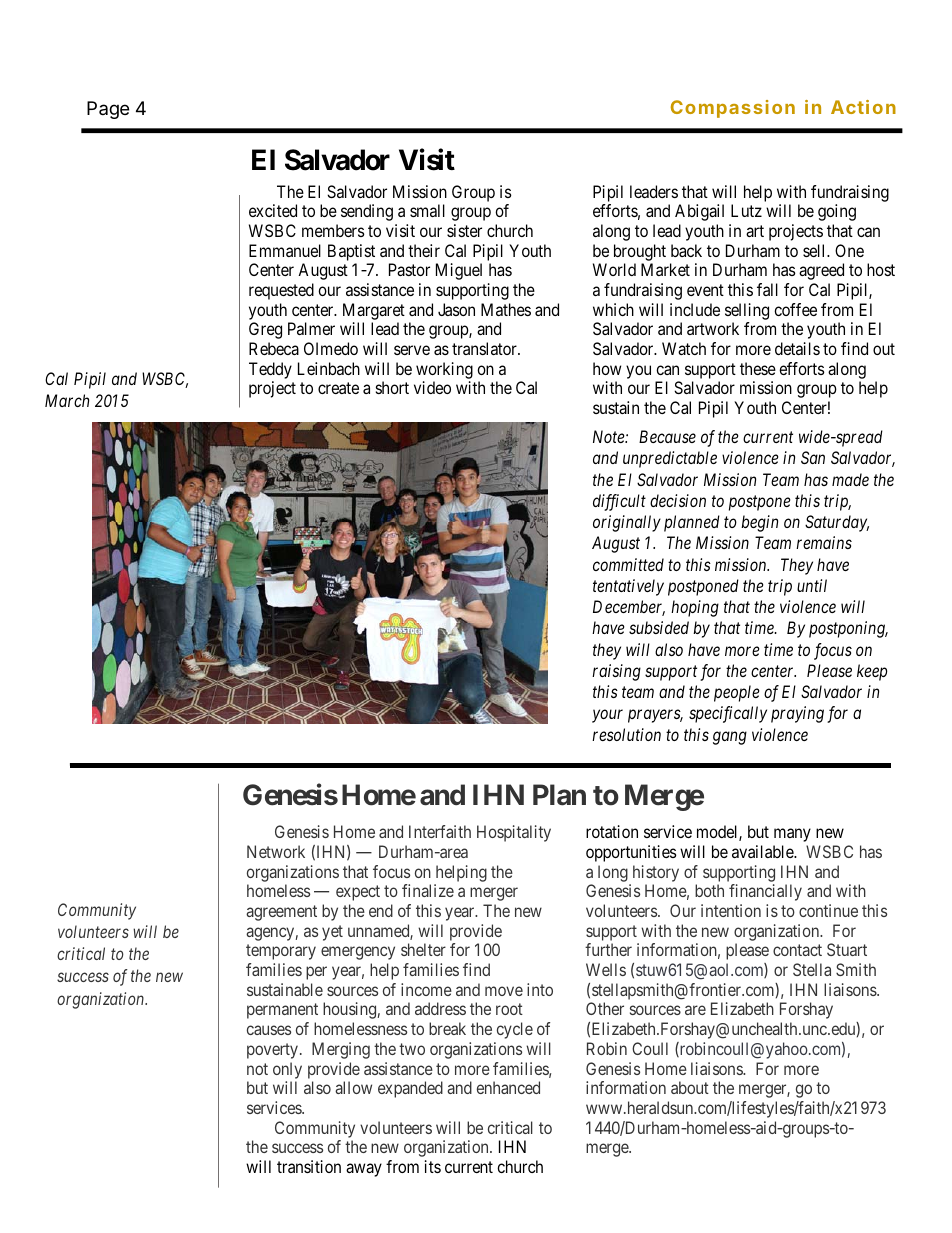 This image has width=952, height=1233. What do you see at coordinates (108, 110) in the image?
I see `Page` at bounding box center [108, 110].
